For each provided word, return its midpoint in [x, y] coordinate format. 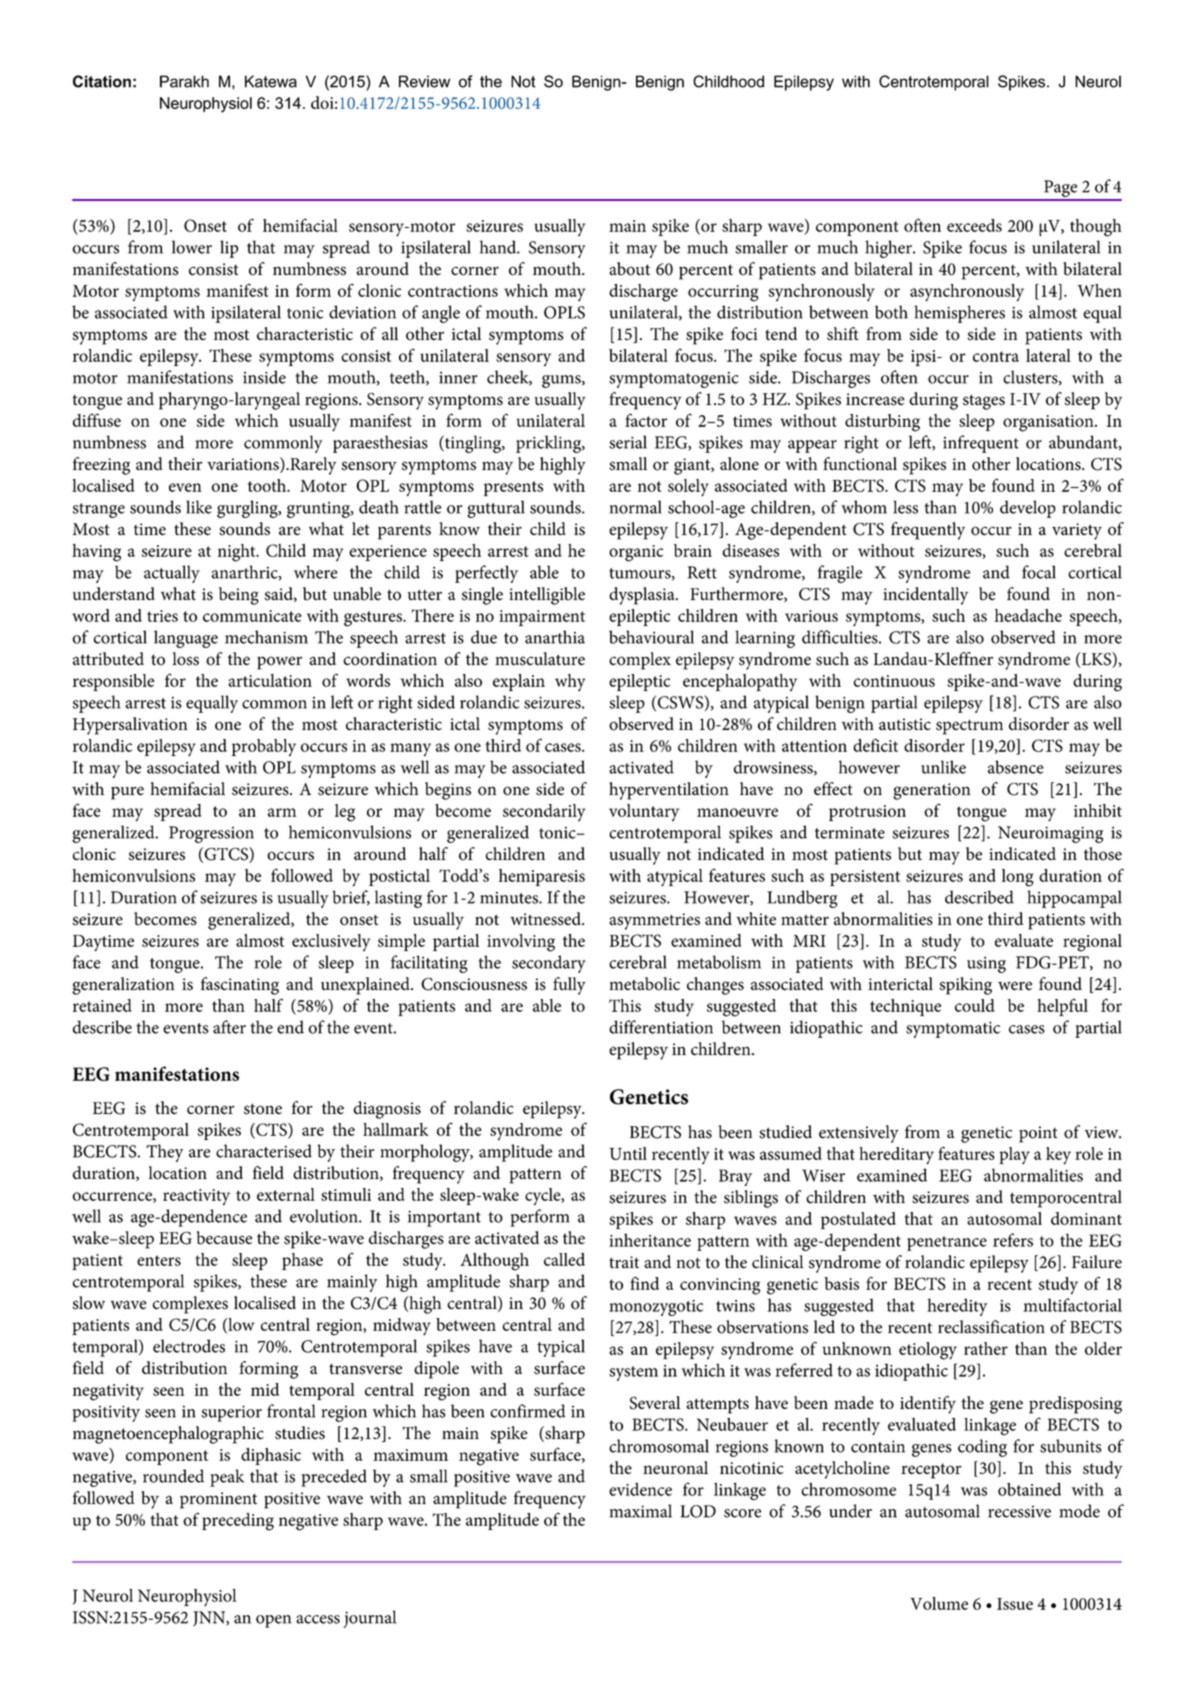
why [570, 682]
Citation [102, 81]
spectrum [969, 727]
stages [984, 402]
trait [624, 1262]
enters [159, 1260]
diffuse [97, 420]
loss [185, 659]
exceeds [974, 225]
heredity [957, 1307]
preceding [238, 1522]
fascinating [240, 986]
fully [569, 986]
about [629, 269]
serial [628, 442]
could [975, 1005]
